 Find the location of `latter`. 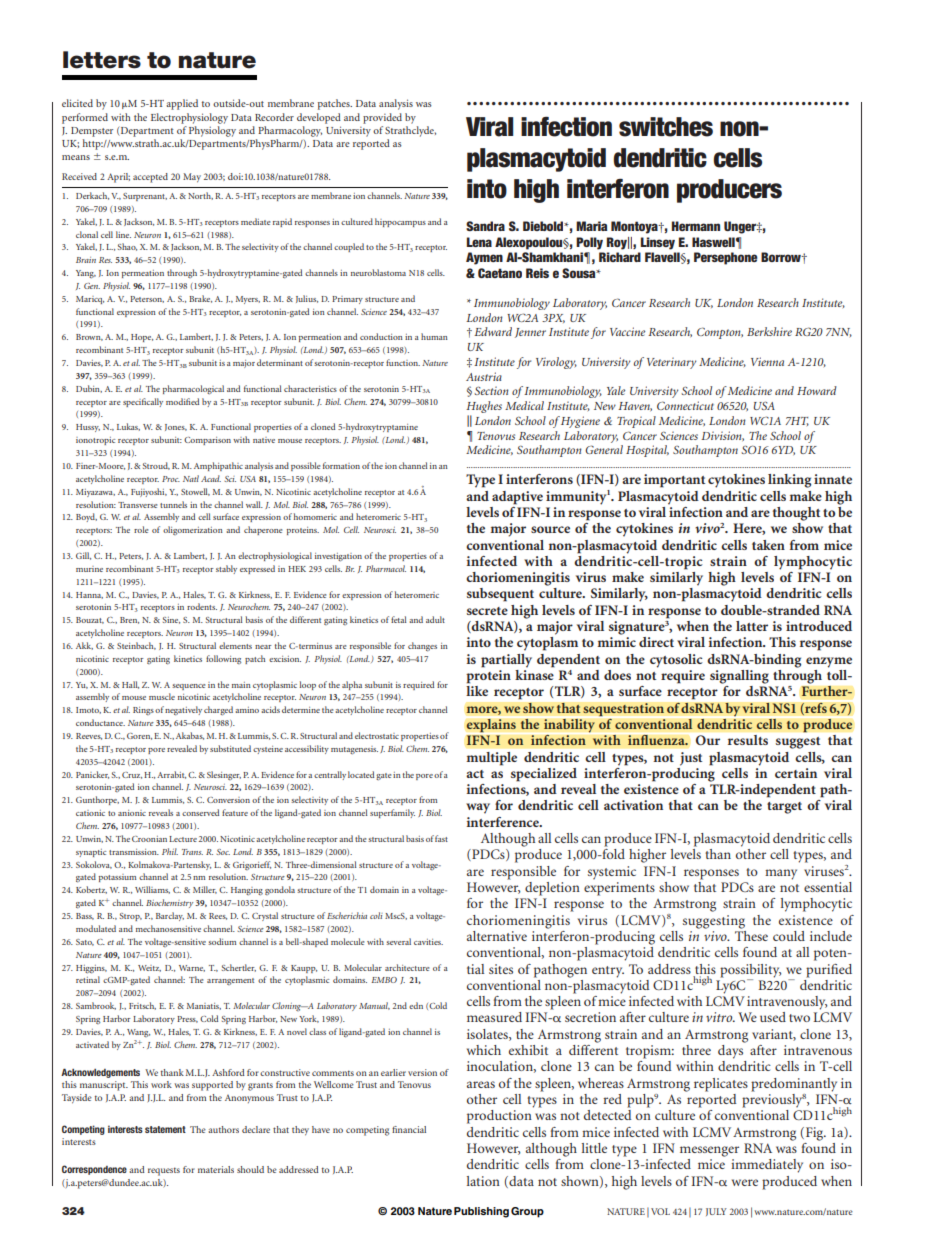

latter is located at coordinates (752, 626).
